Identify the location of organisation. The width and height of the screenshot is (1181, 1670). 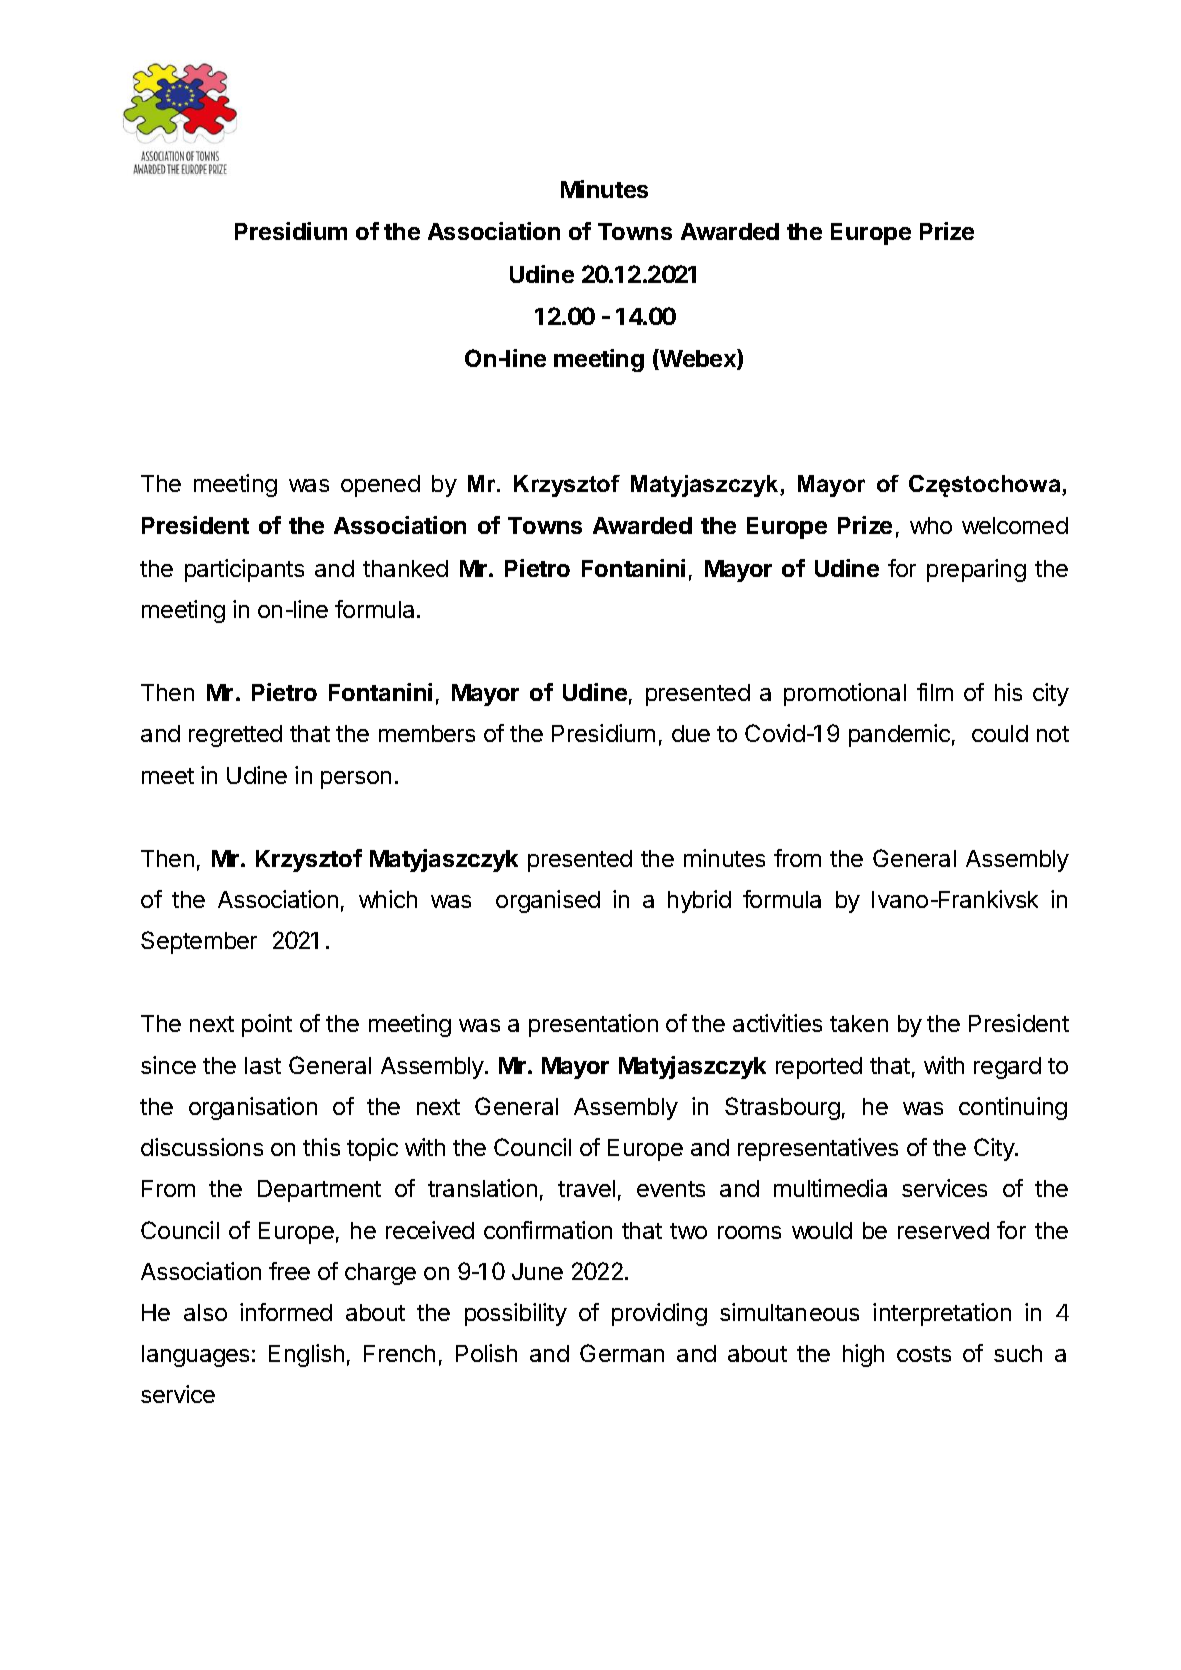
(253, 1108).
